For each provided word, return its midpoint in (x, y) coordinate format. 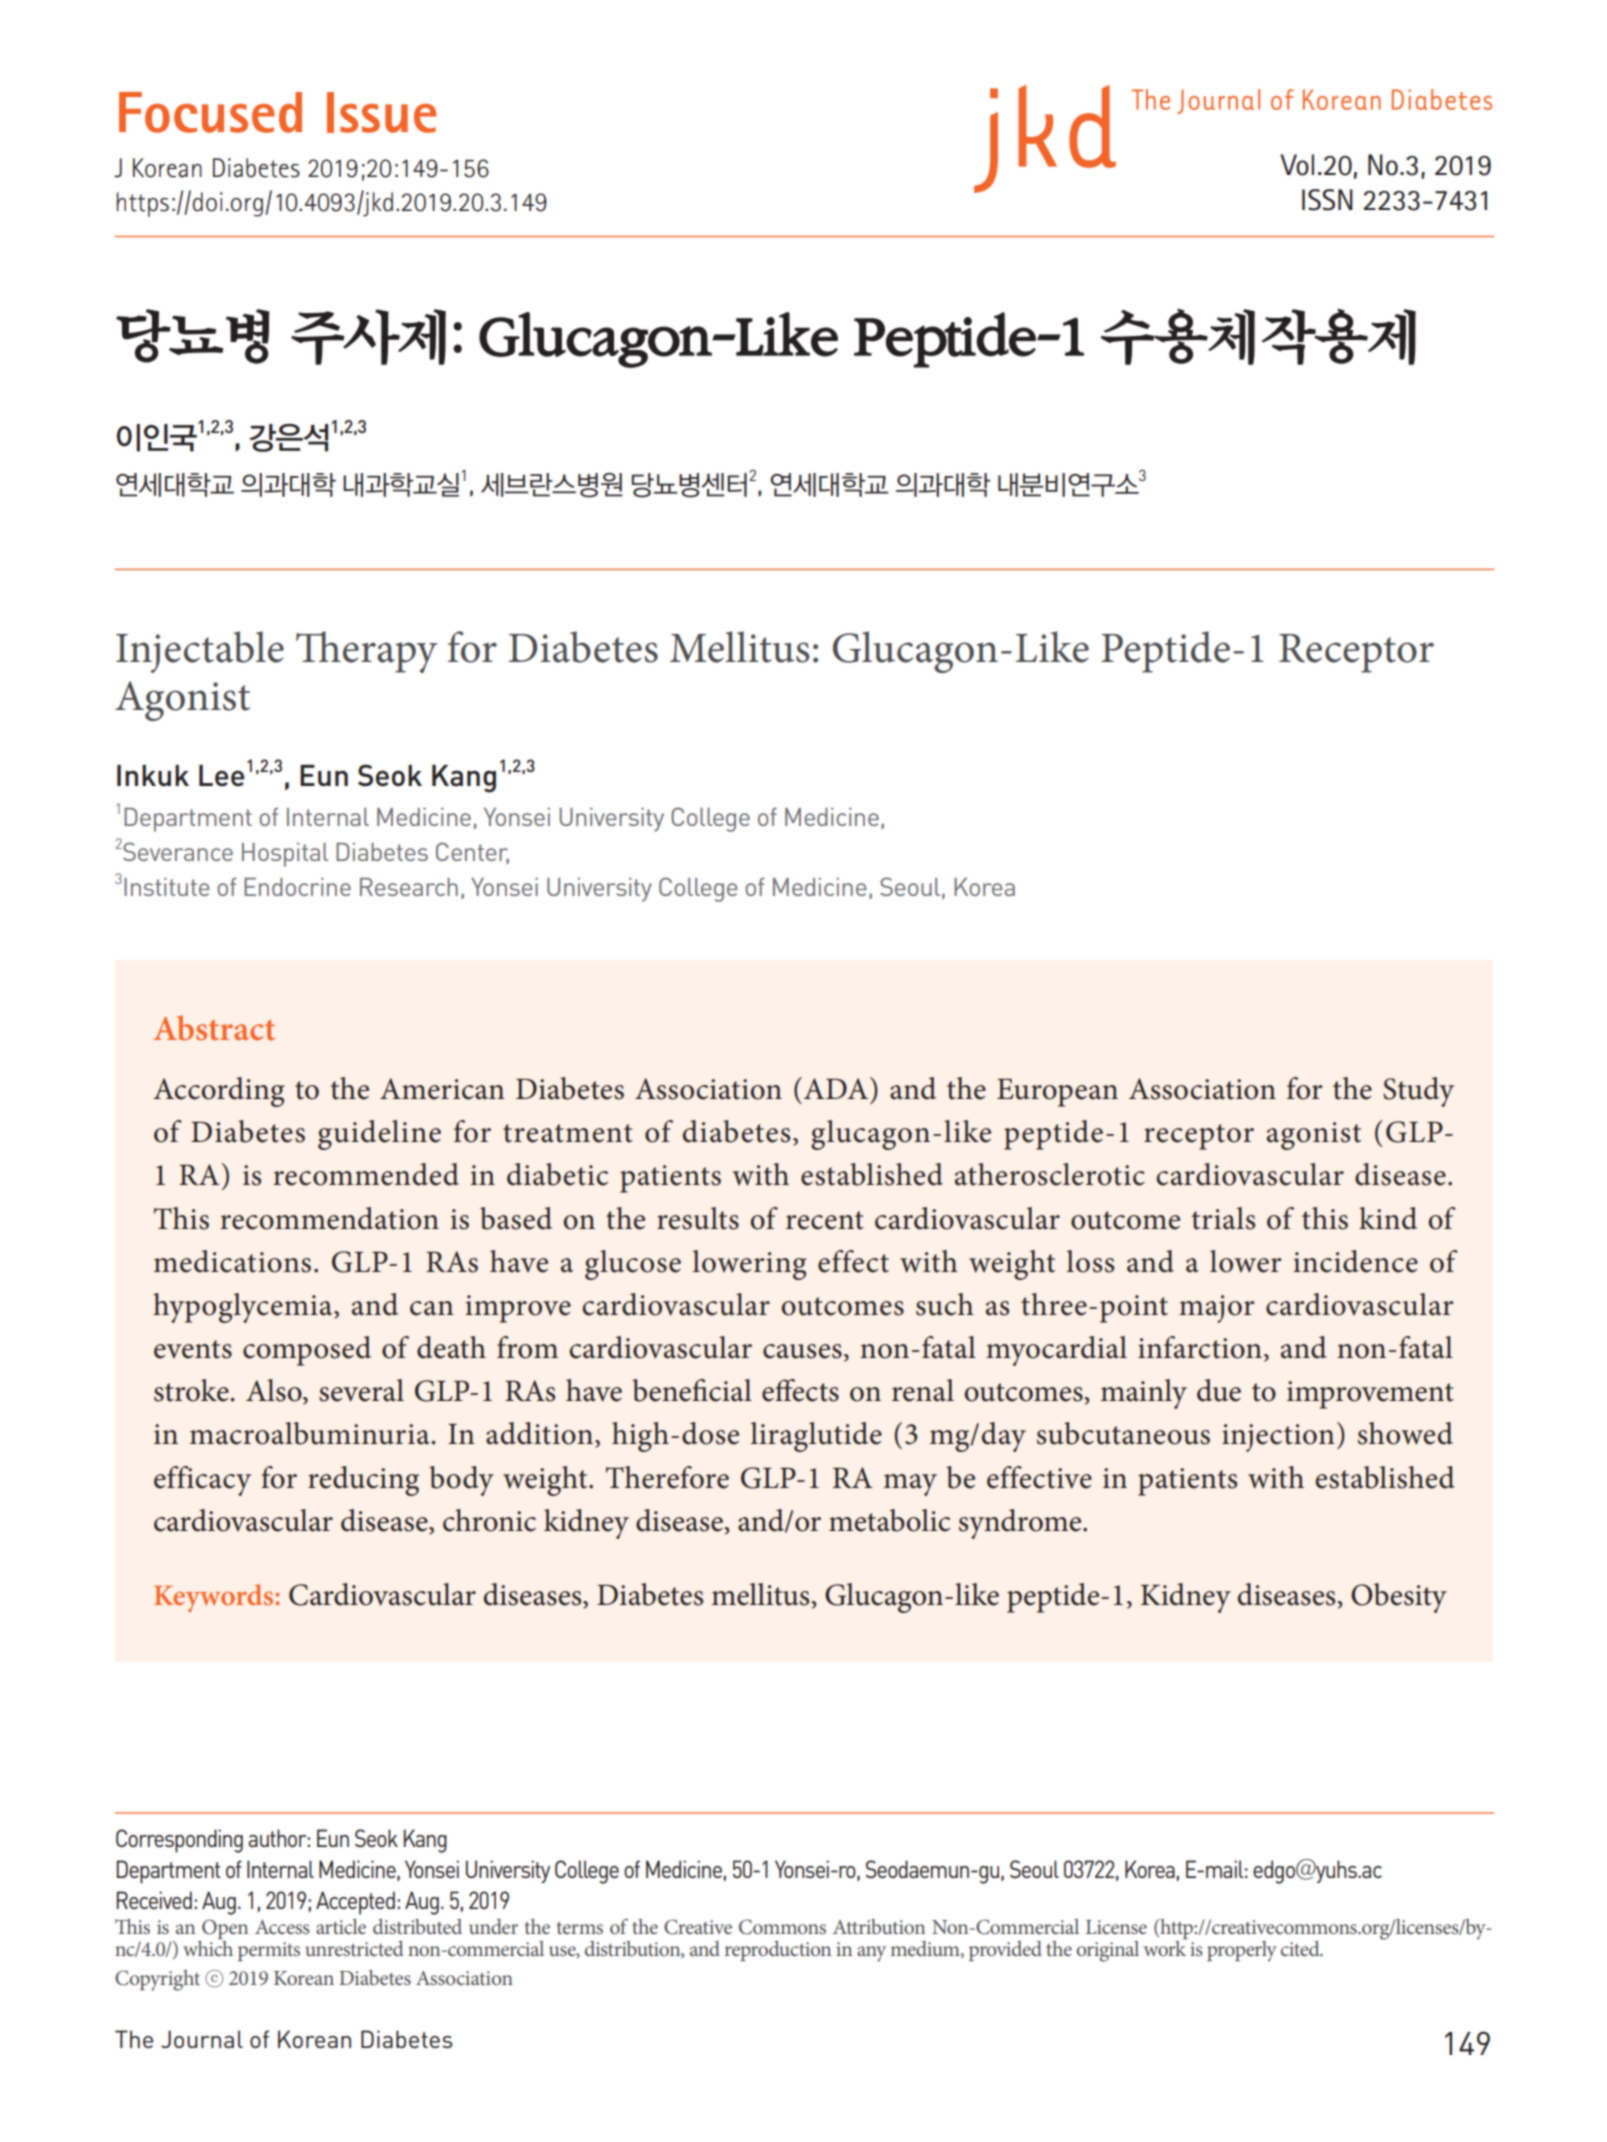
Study (1418, 1092)
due (1219, 1390)
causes (802, 1351)
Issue (382, 112)
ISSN (1327, 200)
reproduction (778, 1951)
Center (472, 853)
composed (307, 1351)
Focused (210, 112)
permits (269, 1951)
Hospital (285, 855)
